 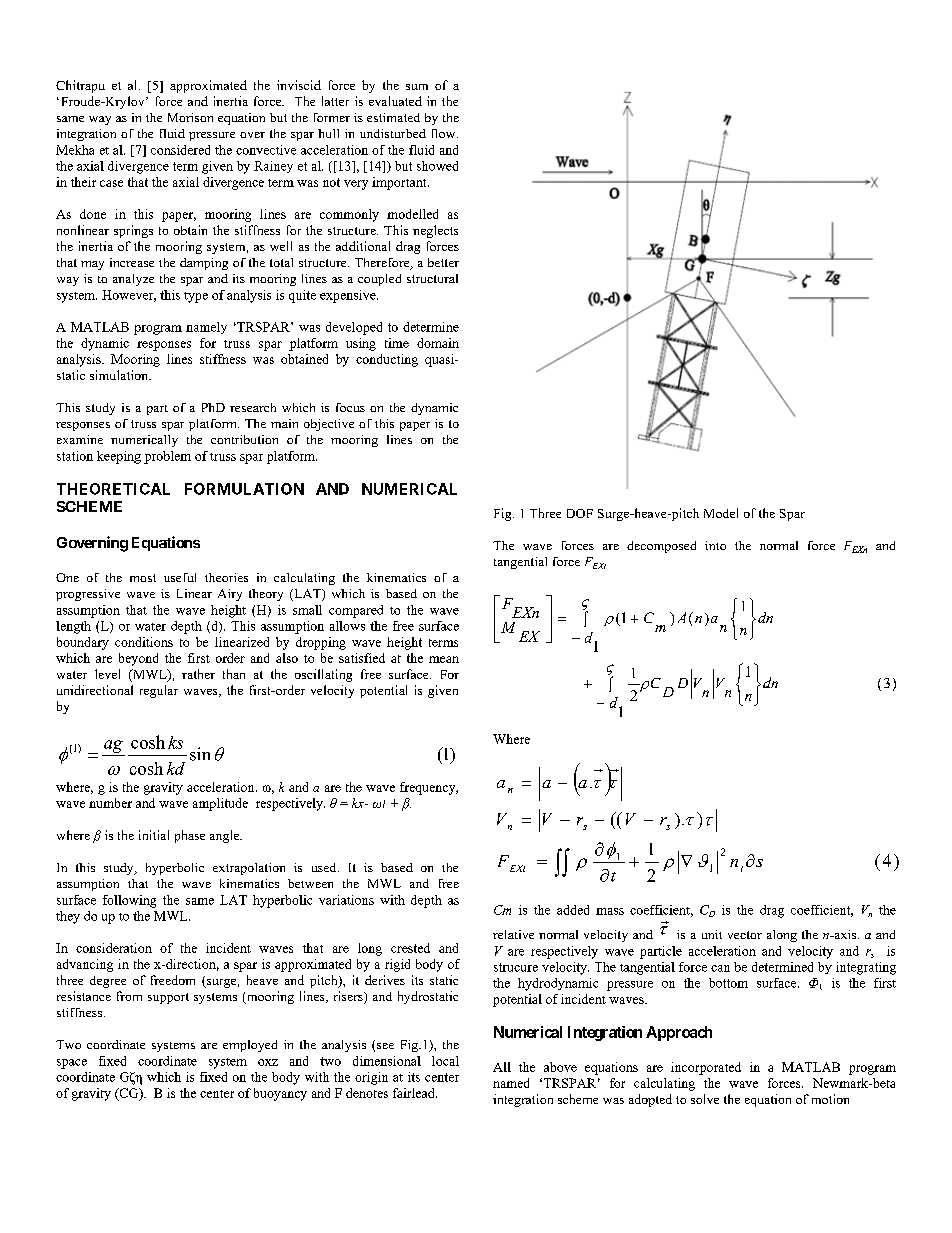 What do you see at coordinates (154, 835) in the screenshot?
I see `initial` at bounding box center [154, 835].
